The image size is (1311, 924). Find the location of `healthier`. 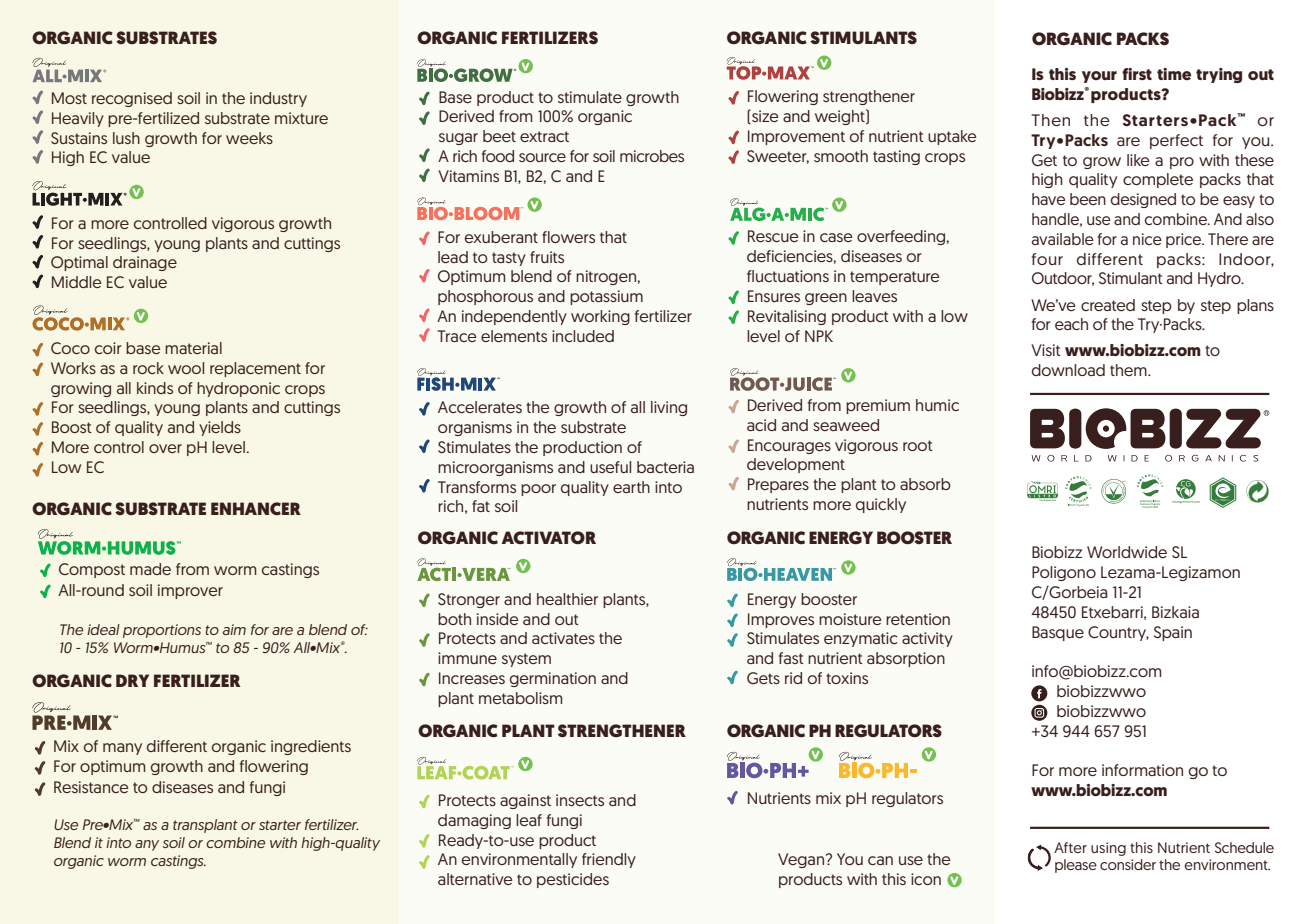

healthier is located at coordinates (567, 599).
